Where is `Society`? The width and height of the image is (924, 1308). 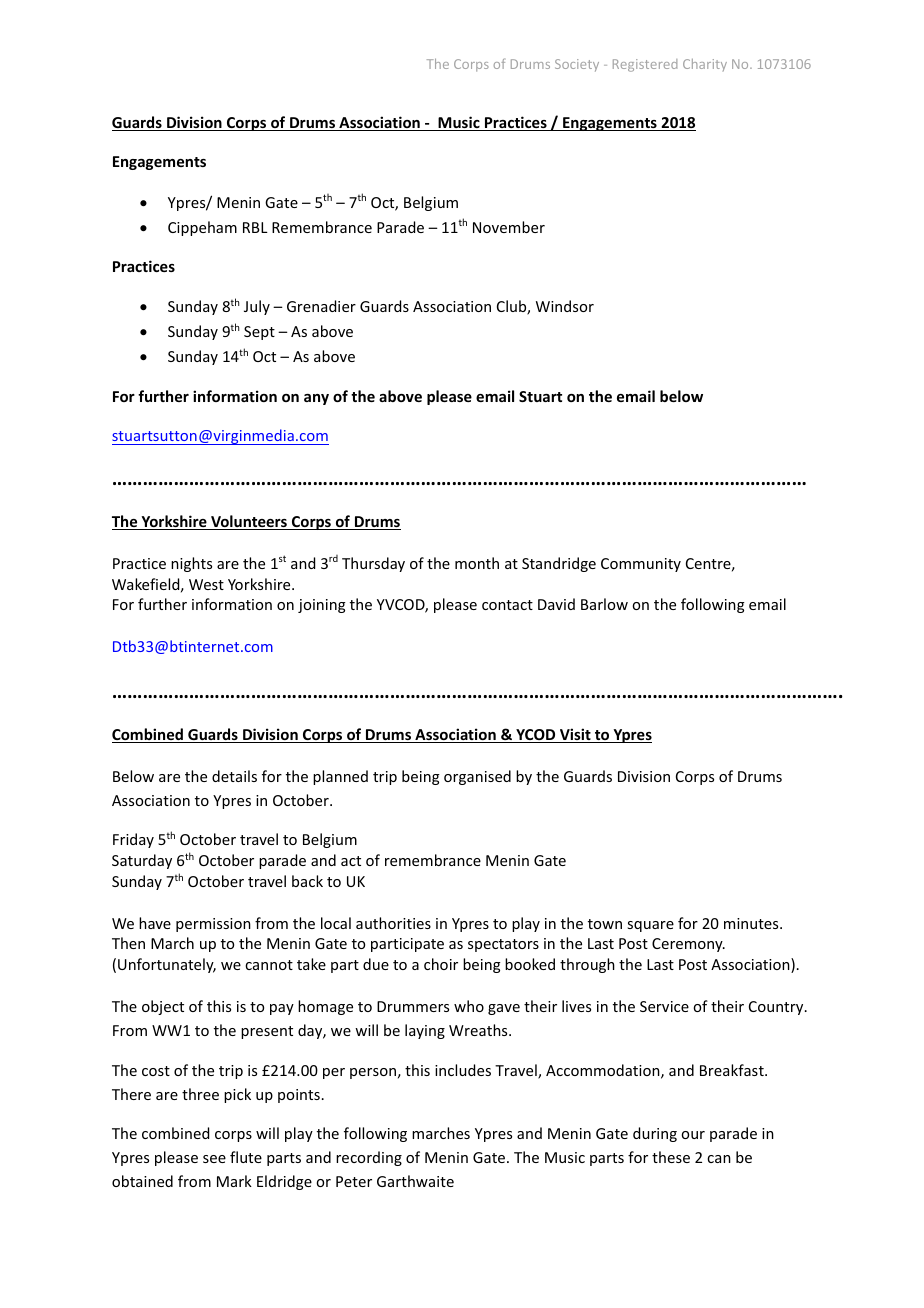 Society is located at coordinates (577, 65).
